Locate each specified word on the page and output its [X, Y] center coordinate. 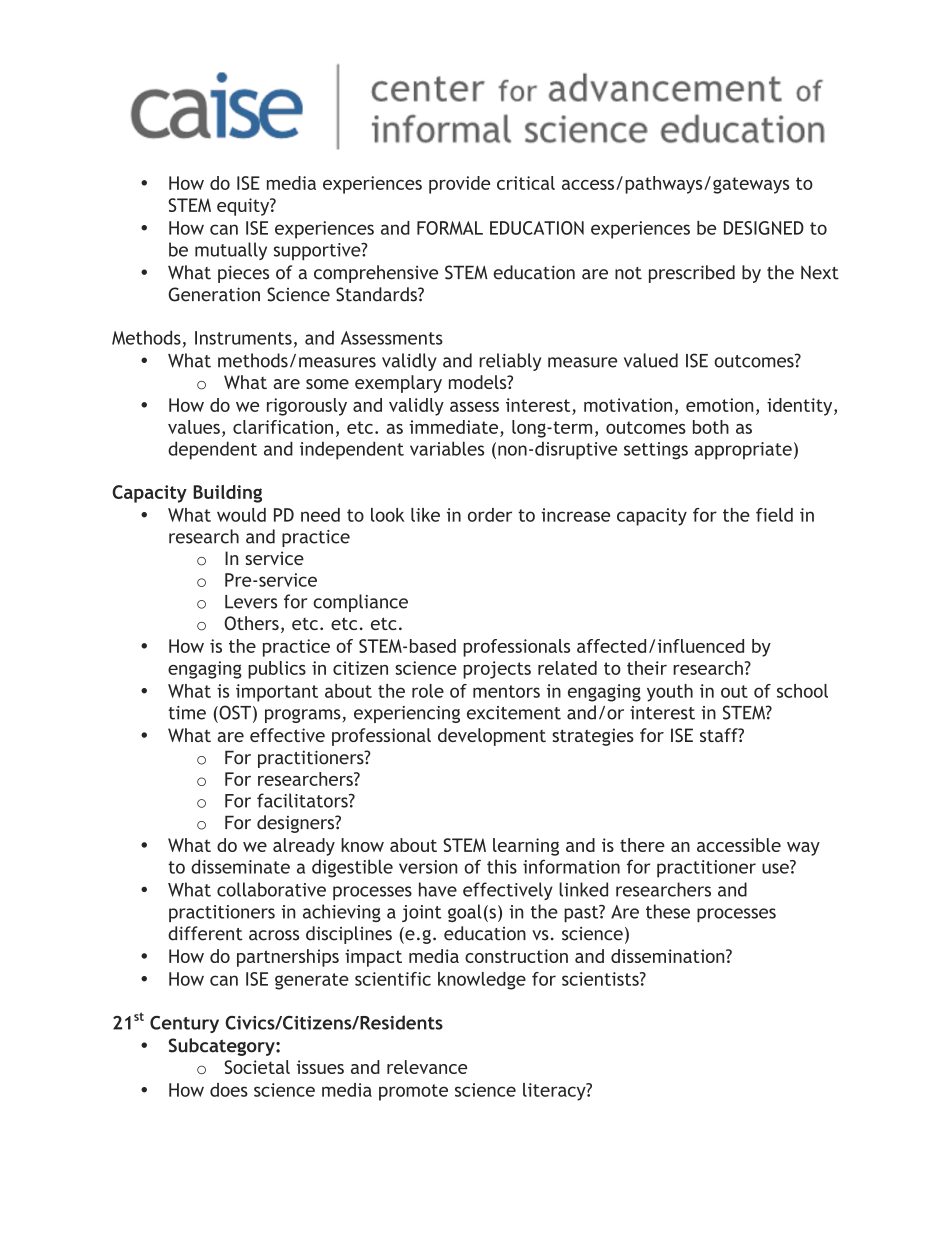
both [711, 427]
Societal [257, 1067]
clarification [283, 427]
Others [251, 623]
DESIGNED [764, 228]
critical [526, 183]
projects [497, 670]
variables [447, 448]
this [502, 866]
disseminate [240, 866]
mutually [231, 251]
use [776, 867]
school [802, 691]
